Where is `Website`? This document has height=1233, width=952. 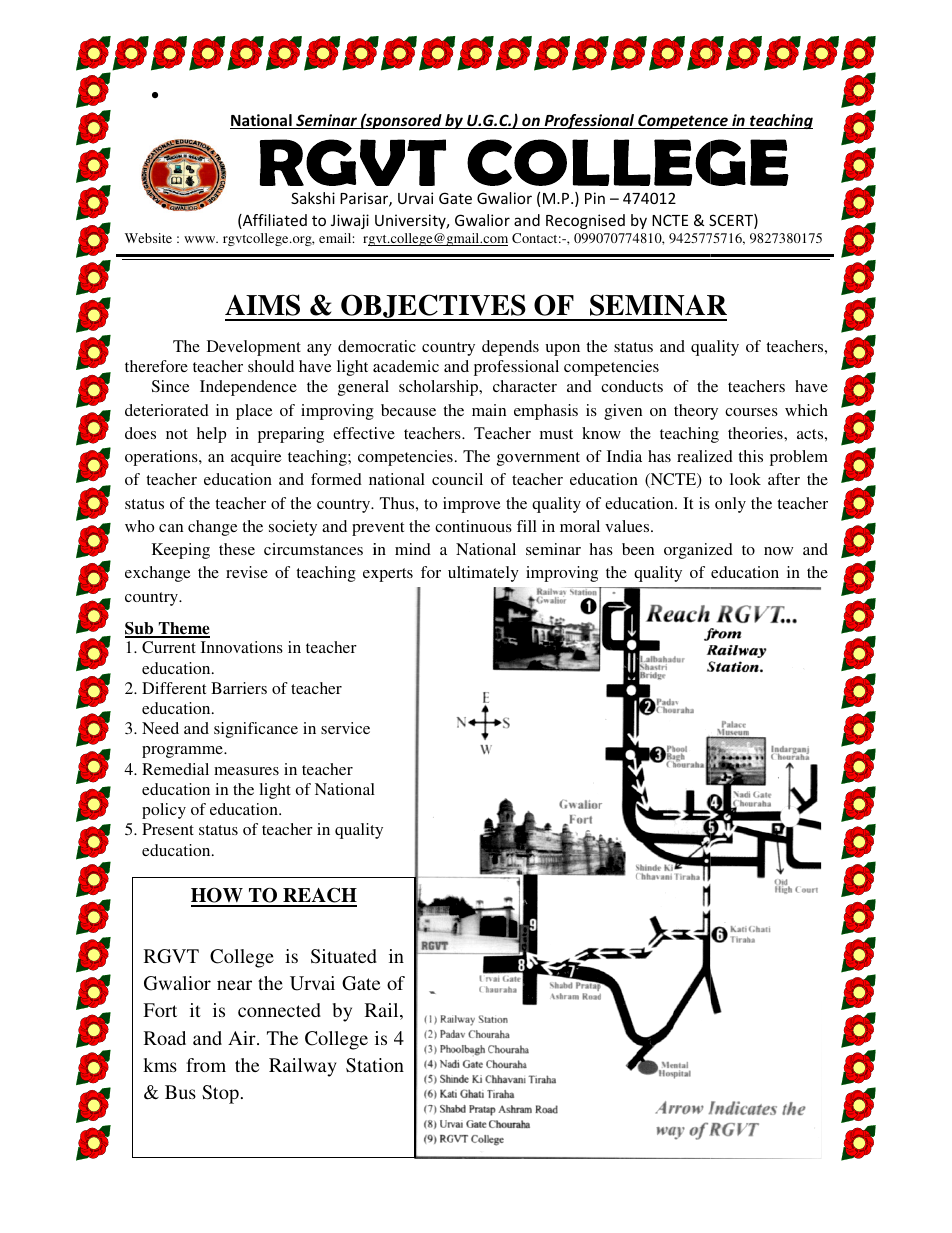
Website is located at coordinates (148, 238).
